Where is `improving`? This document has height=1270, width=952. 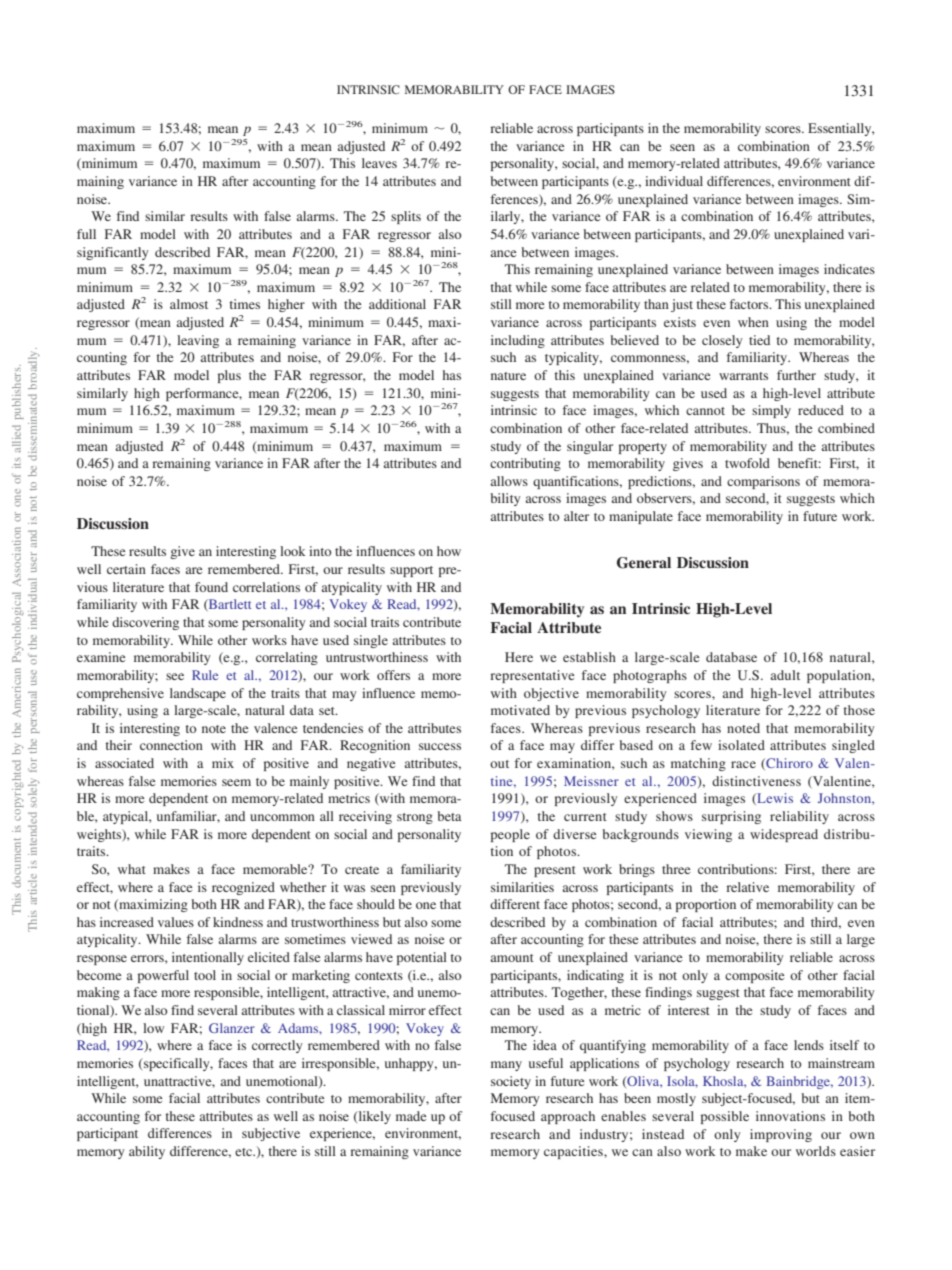
improving is located at coordinates (781, 1135).
